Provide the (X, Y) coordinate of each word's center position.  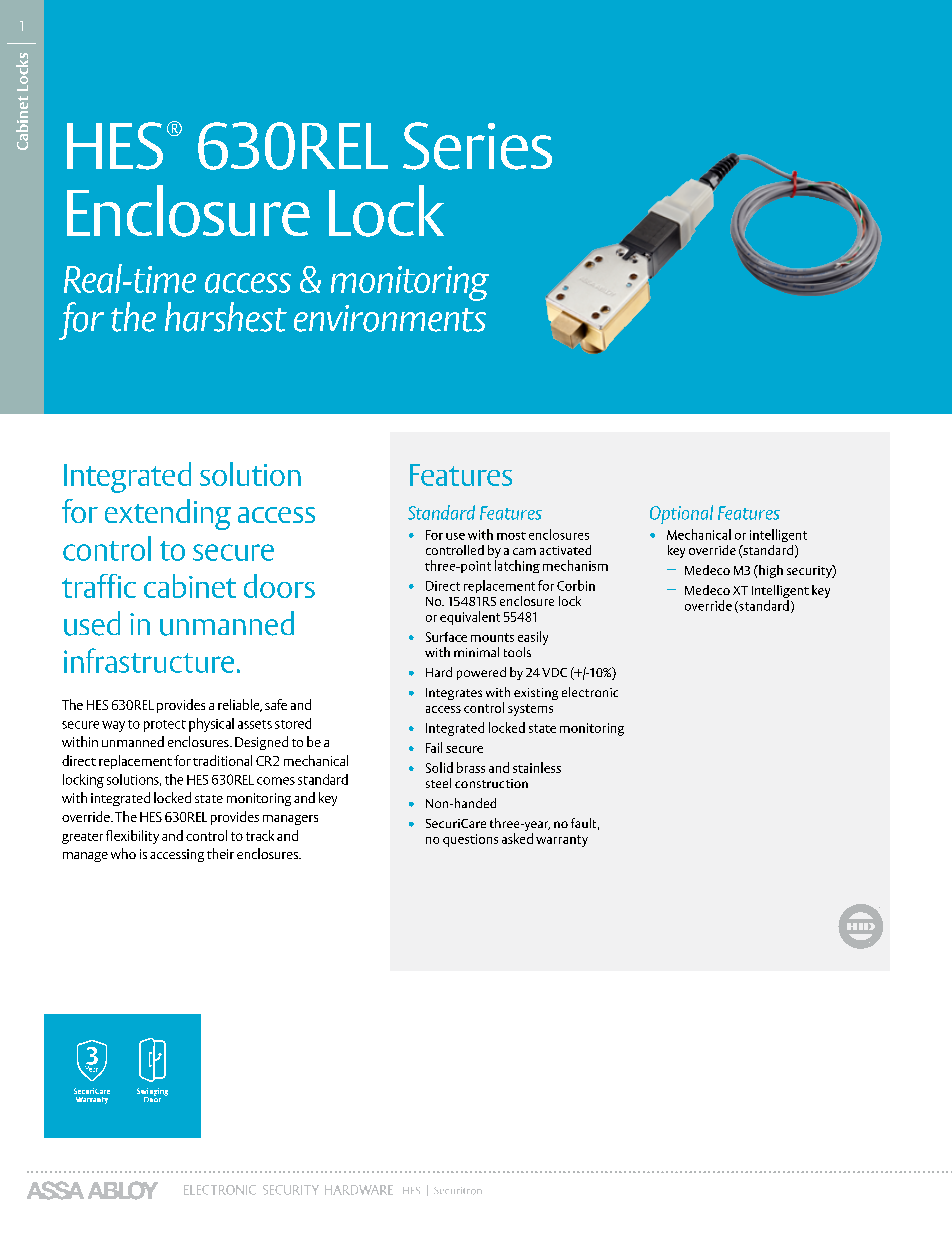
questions (470, 840)
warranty (562, 841)
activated (565, 550)
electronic (590, 692)
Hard (439, 672)
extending (168, 514)
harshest (226, 317)
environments (390, 318)
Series (477, 146)
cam (524, 551)
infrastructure (149, 660)
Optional (681, 514)
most (511, 536)
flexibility (132, 837)
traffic (99, 586)
